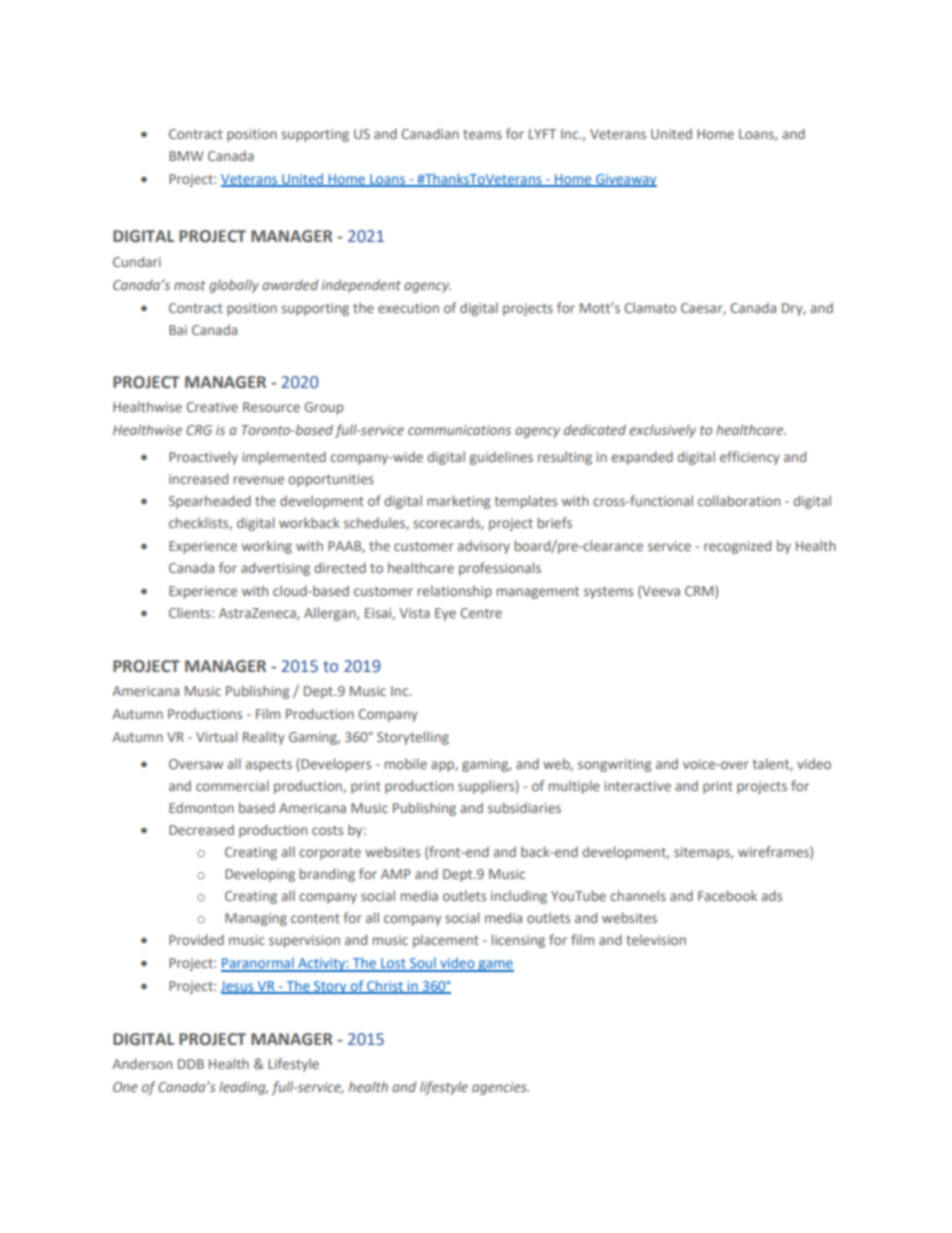 The width and height of the image is (952, 1233). What do you see at coordinates (445, 614) in the image?
I see `Eye` at bounding box center [445, 614].
